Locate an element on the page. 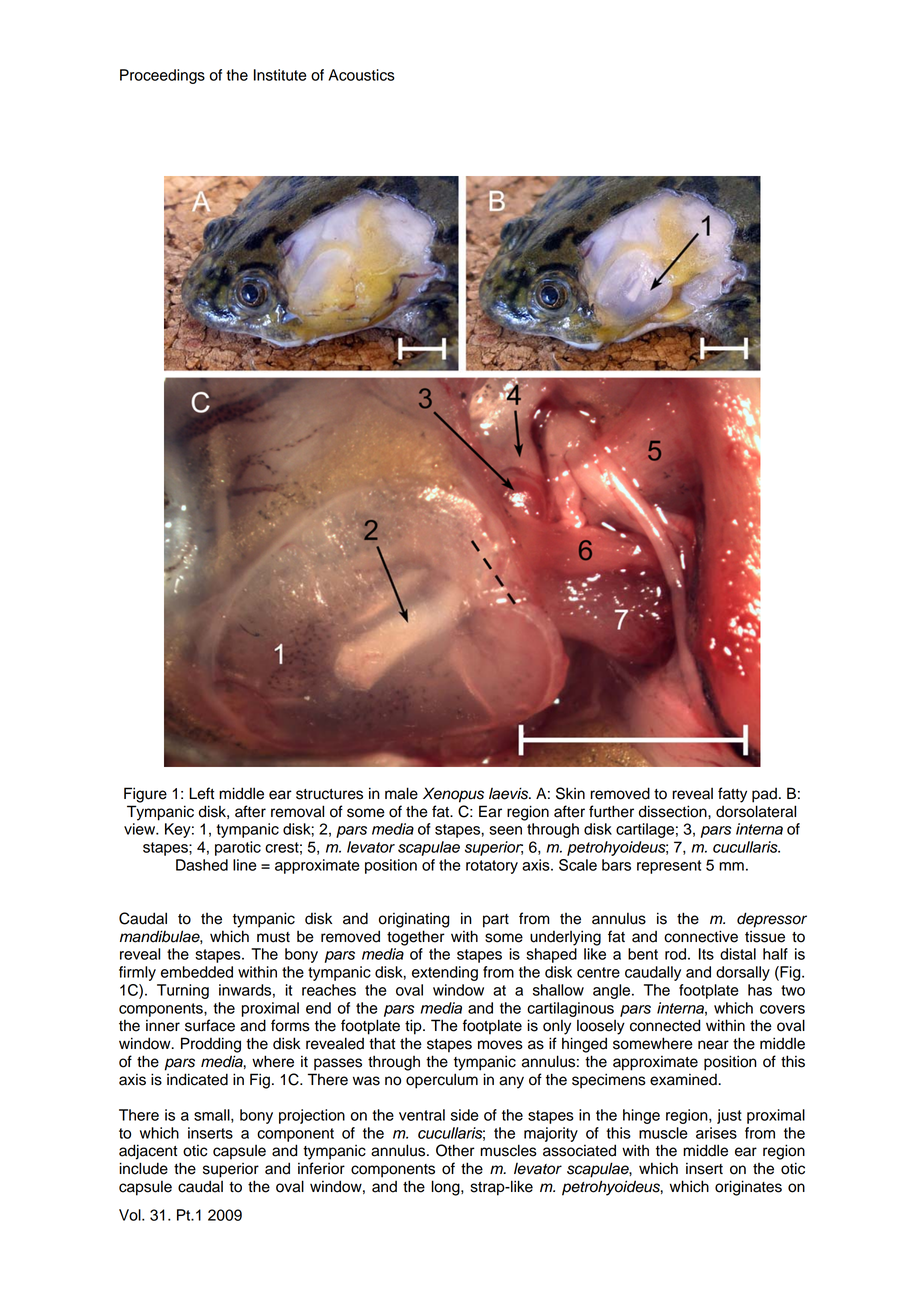 The width and height of the image is (924, 1308). Left is located at coordinates (201, 793).
